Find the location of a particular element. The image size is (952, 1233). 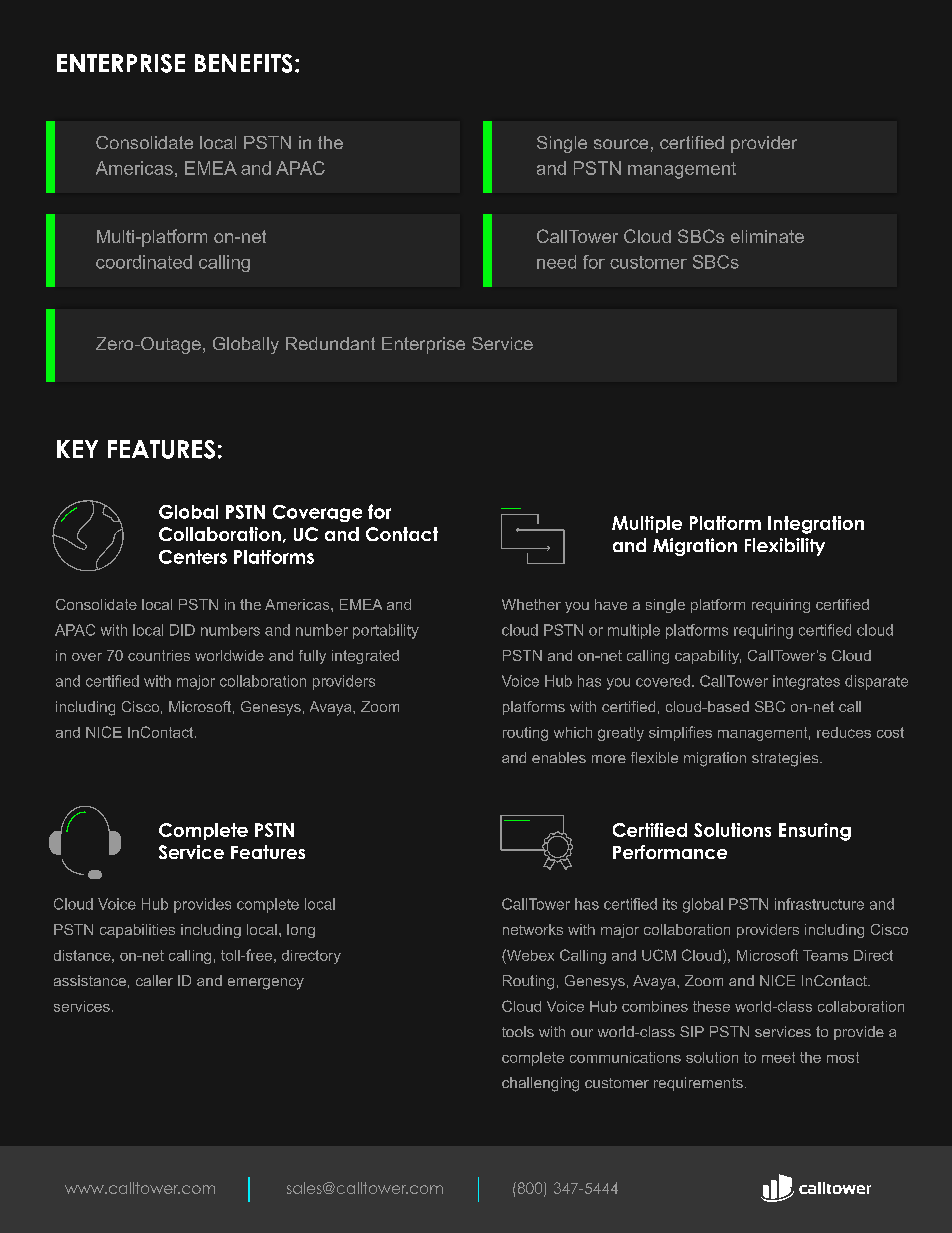

Flexibility is located at coordinates (785, 547).
